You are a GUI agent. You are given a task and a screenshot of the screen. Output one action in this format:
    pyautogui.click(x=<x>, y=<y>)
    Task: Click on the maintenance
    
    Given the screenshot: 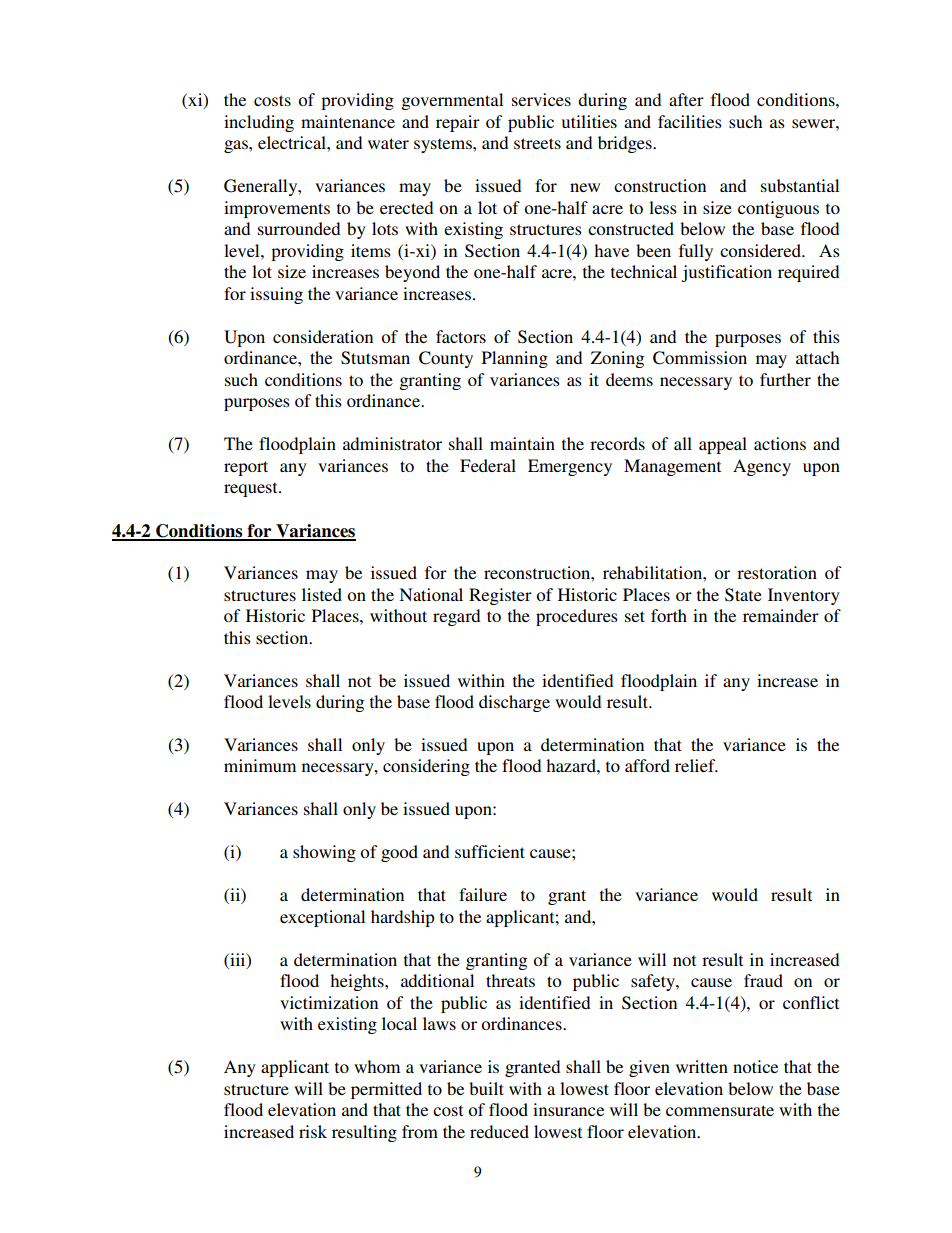 What is the action you would take?
    pyautogui.click(x=348, y=121)
